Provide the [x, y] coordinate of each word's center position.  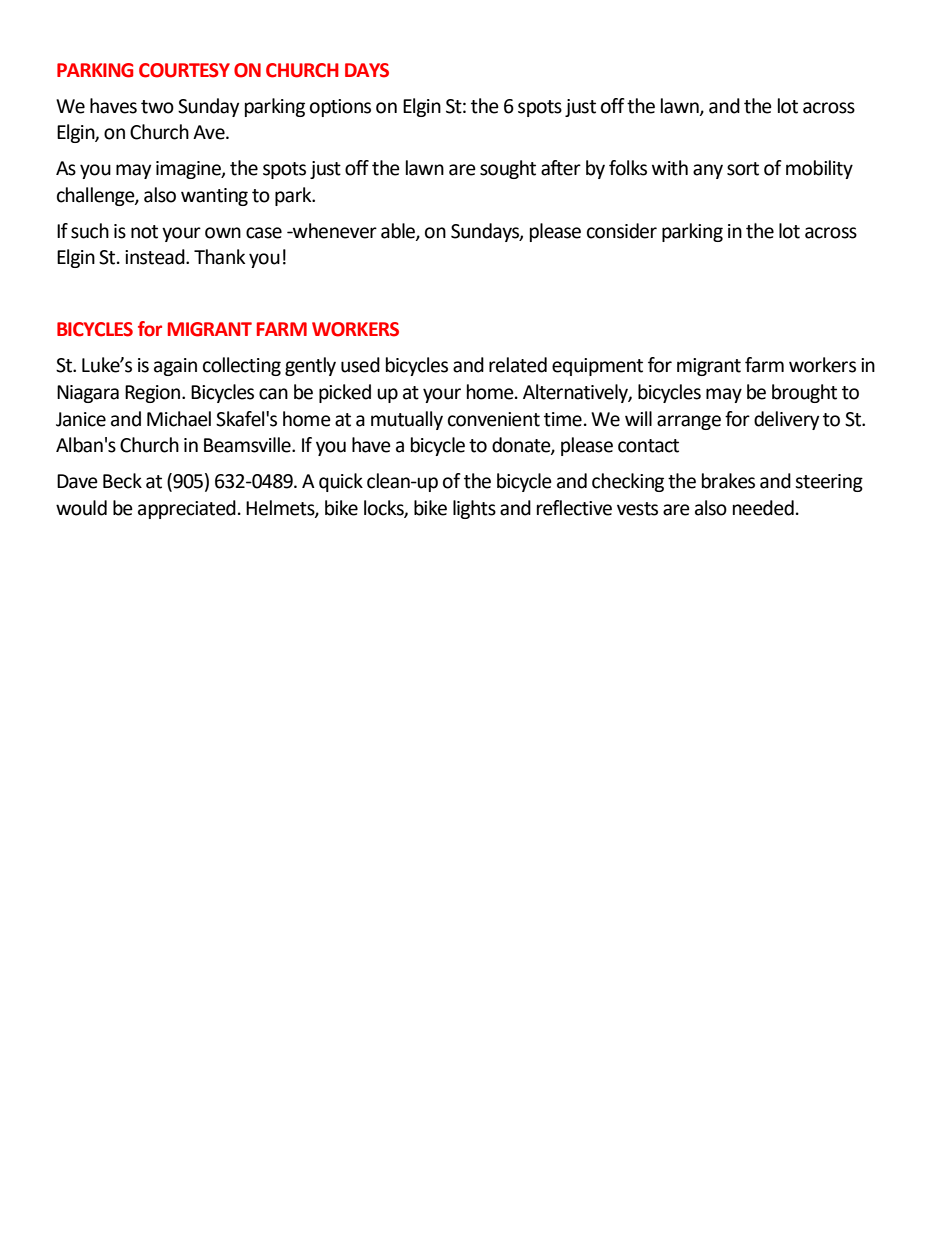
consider [622, 231]
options [340, 108]
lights [474, 509]
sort [743, 169]
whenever [334, 231]
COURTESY [184, 70]
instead [156, 257]
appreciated [187, 509]
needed [763, 508]
